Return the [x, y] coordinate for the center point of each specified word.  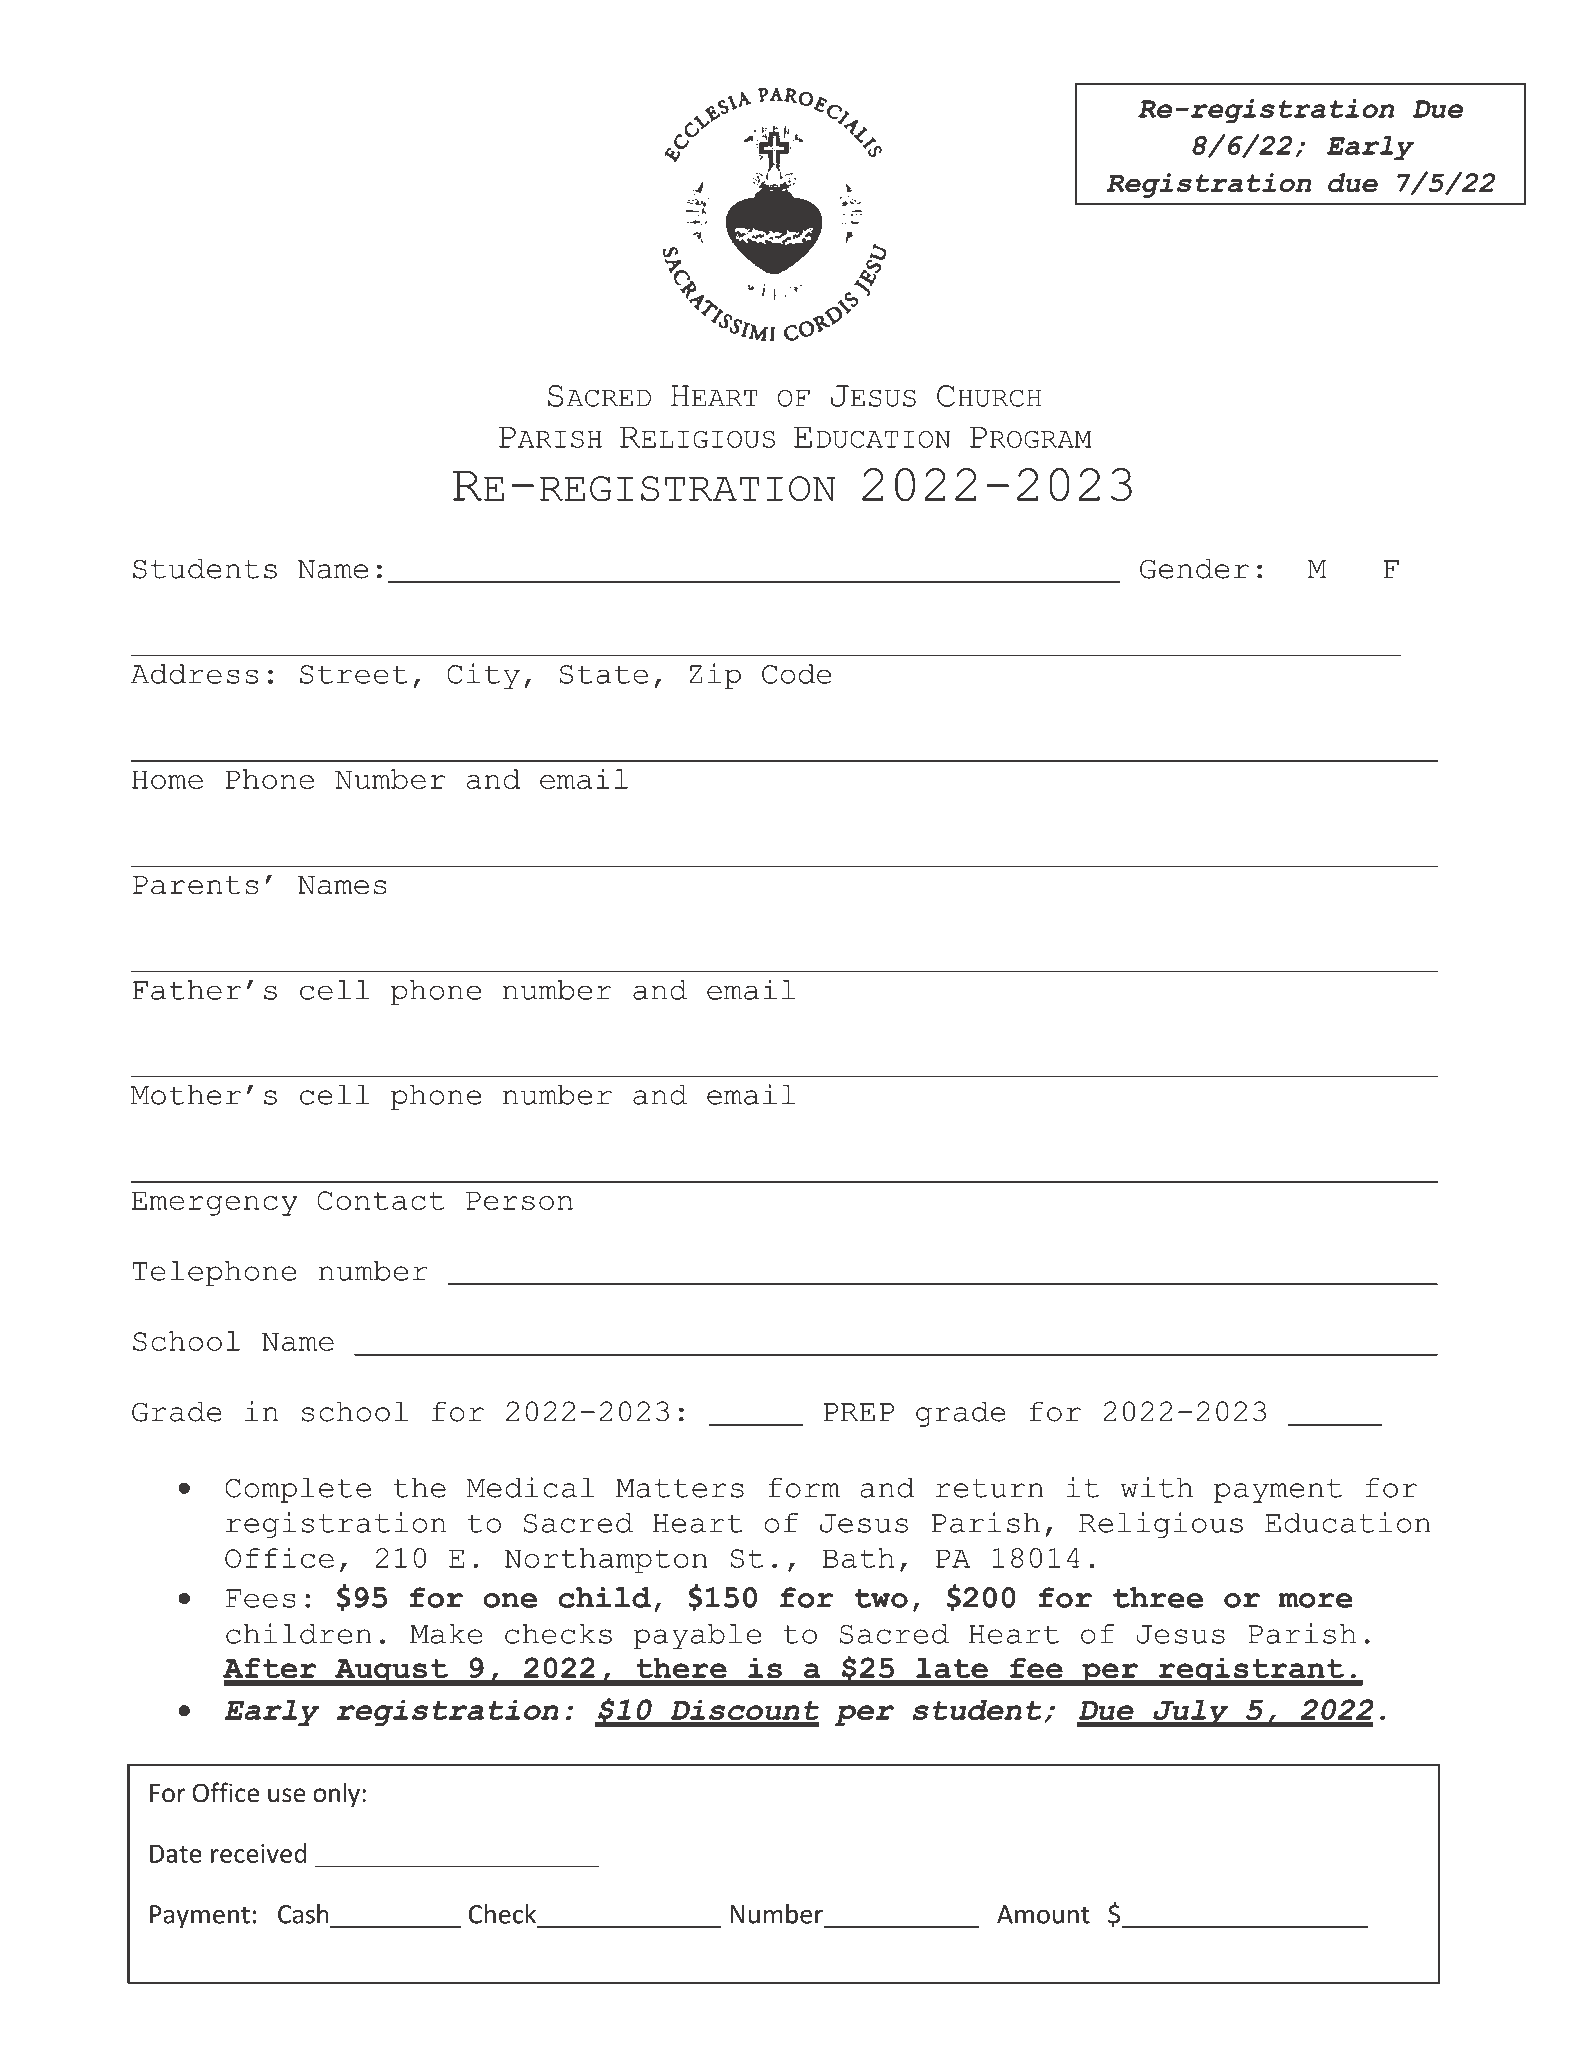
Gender [1194, 569]
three [1158, 1597]
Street [353, 674]
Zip [715, 676]
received [259, 1853]
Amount [1043, 1914]
